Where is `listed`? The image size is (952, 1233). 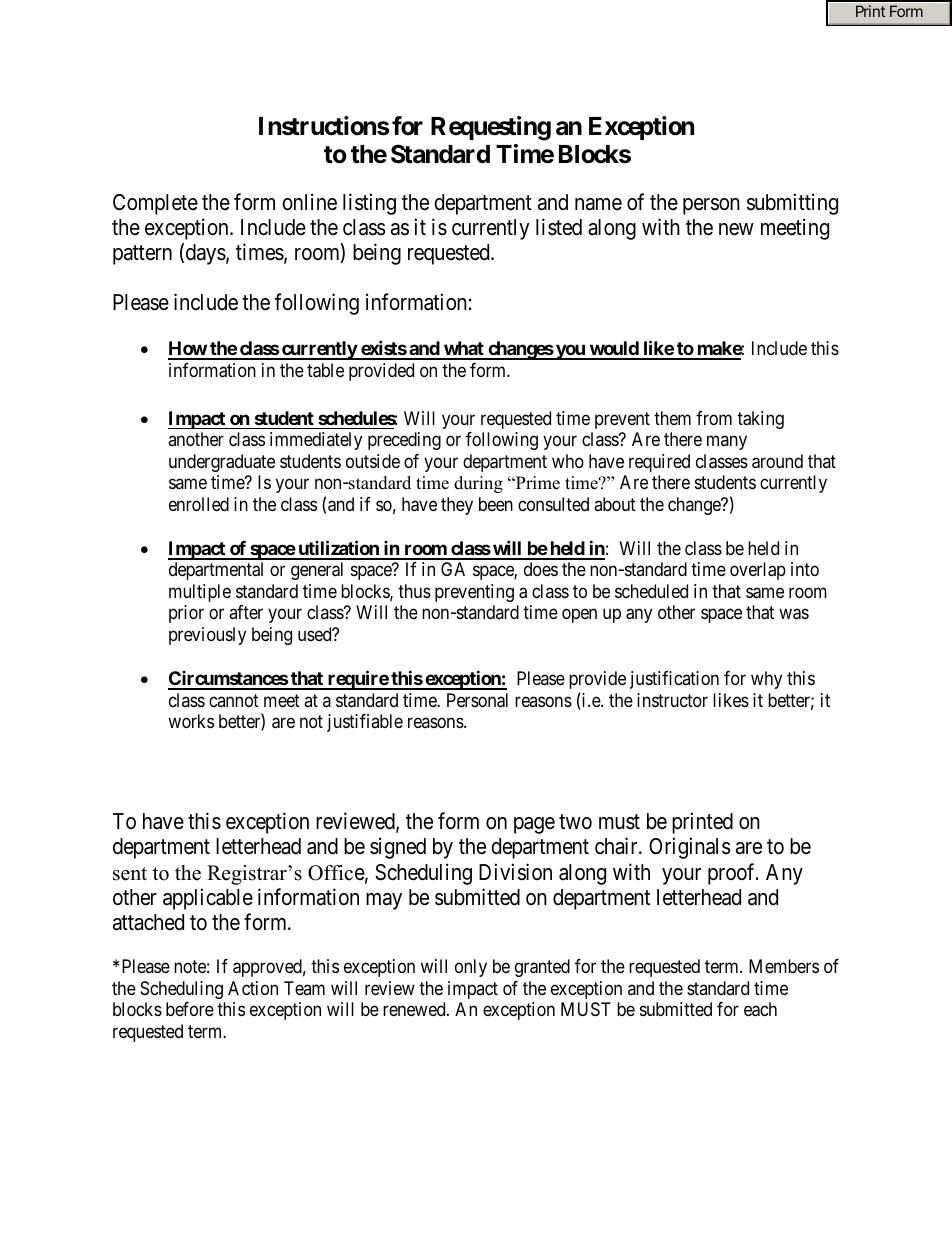
listed is located at coordinates (559, 227).
